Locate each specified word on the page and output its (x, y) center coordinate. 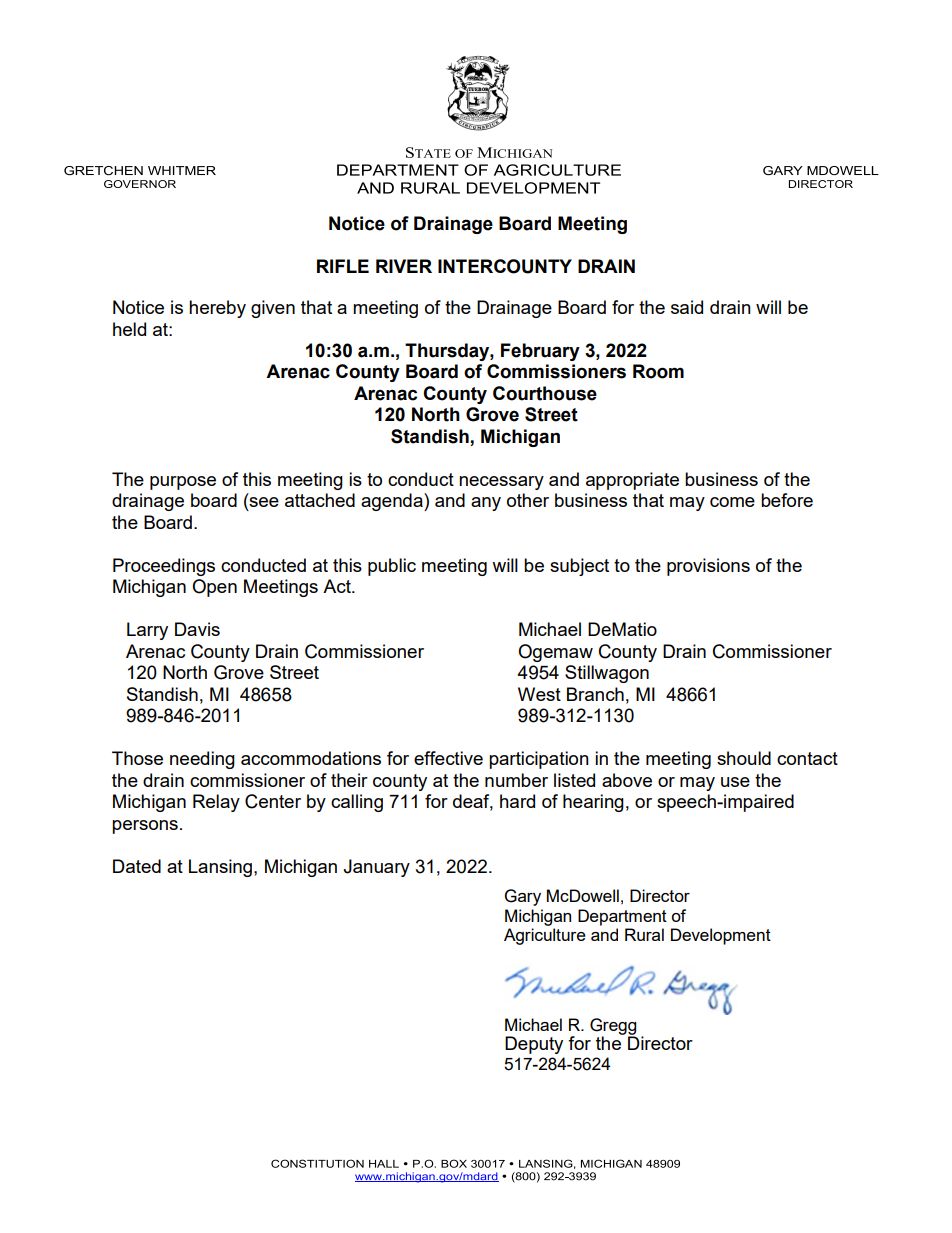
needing (202, 760)
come (732, 502)
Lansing (220, 868)
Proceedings (164, 567)
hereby (217, 309)
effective (448, 758)
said (687, 307)
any (486, 504)
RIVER (404, 266)
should (744, 758)
